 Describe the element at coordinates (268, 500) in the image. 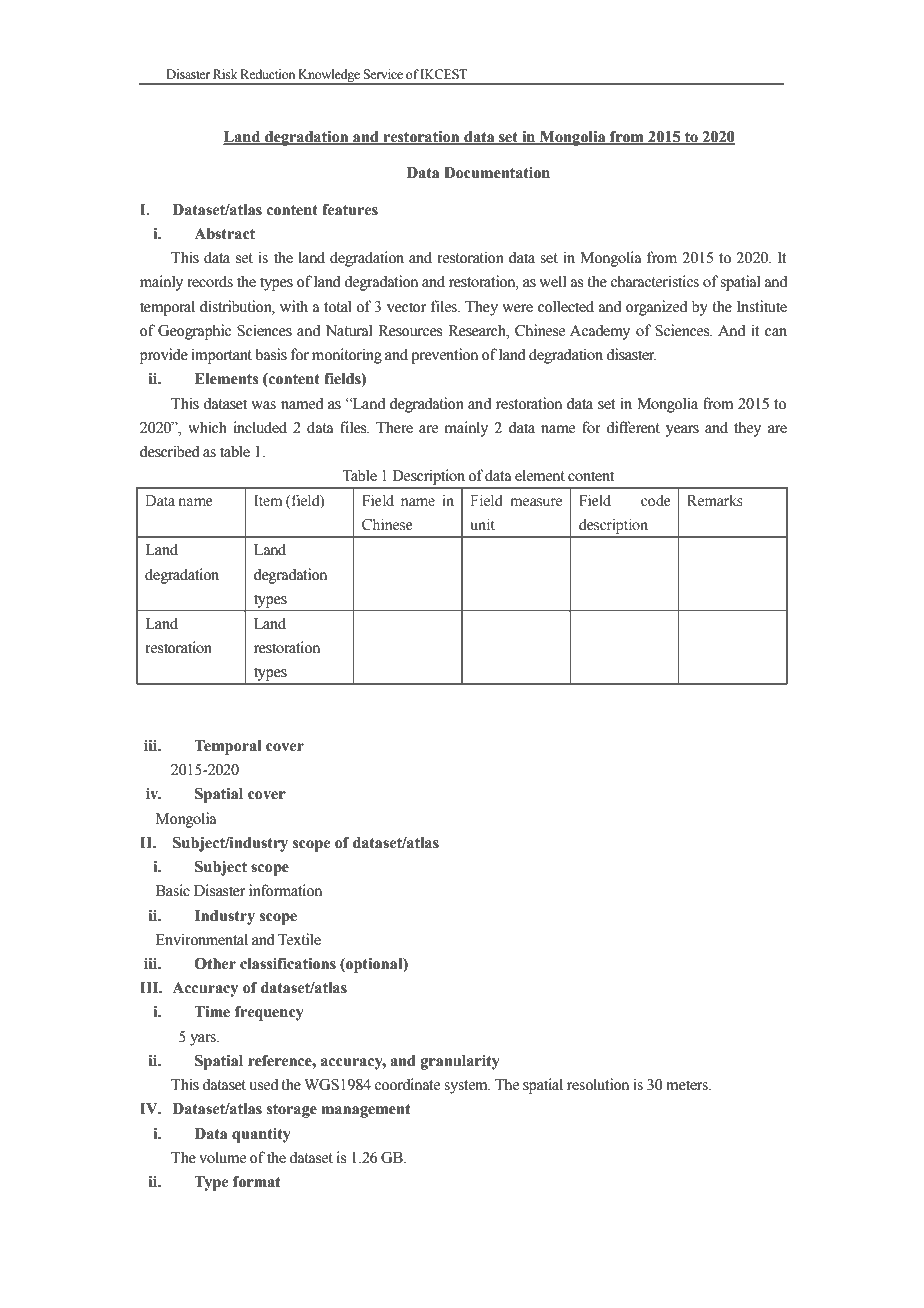

I see `Item` at that location.
